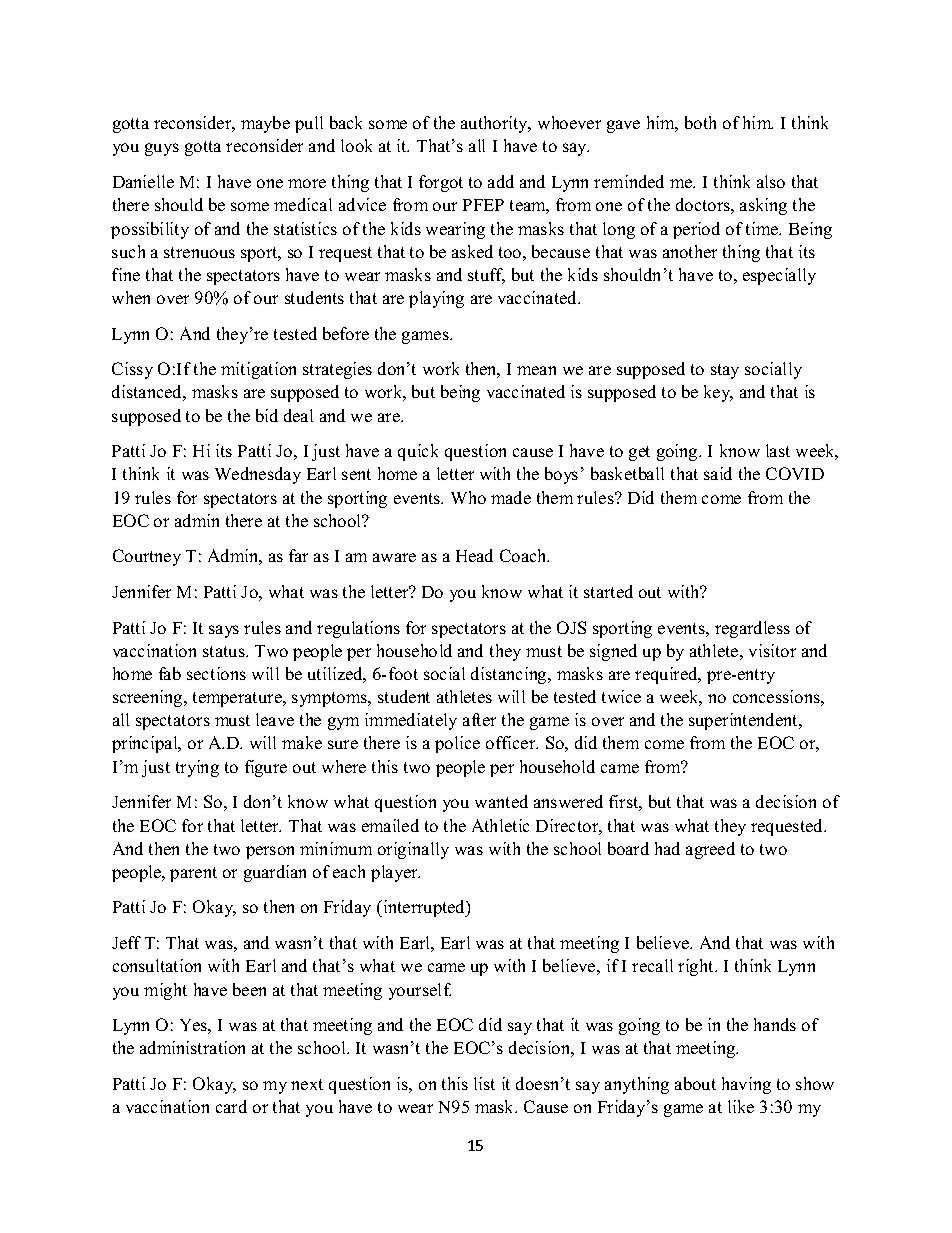  I want to click on guys, so click(162, 149).
